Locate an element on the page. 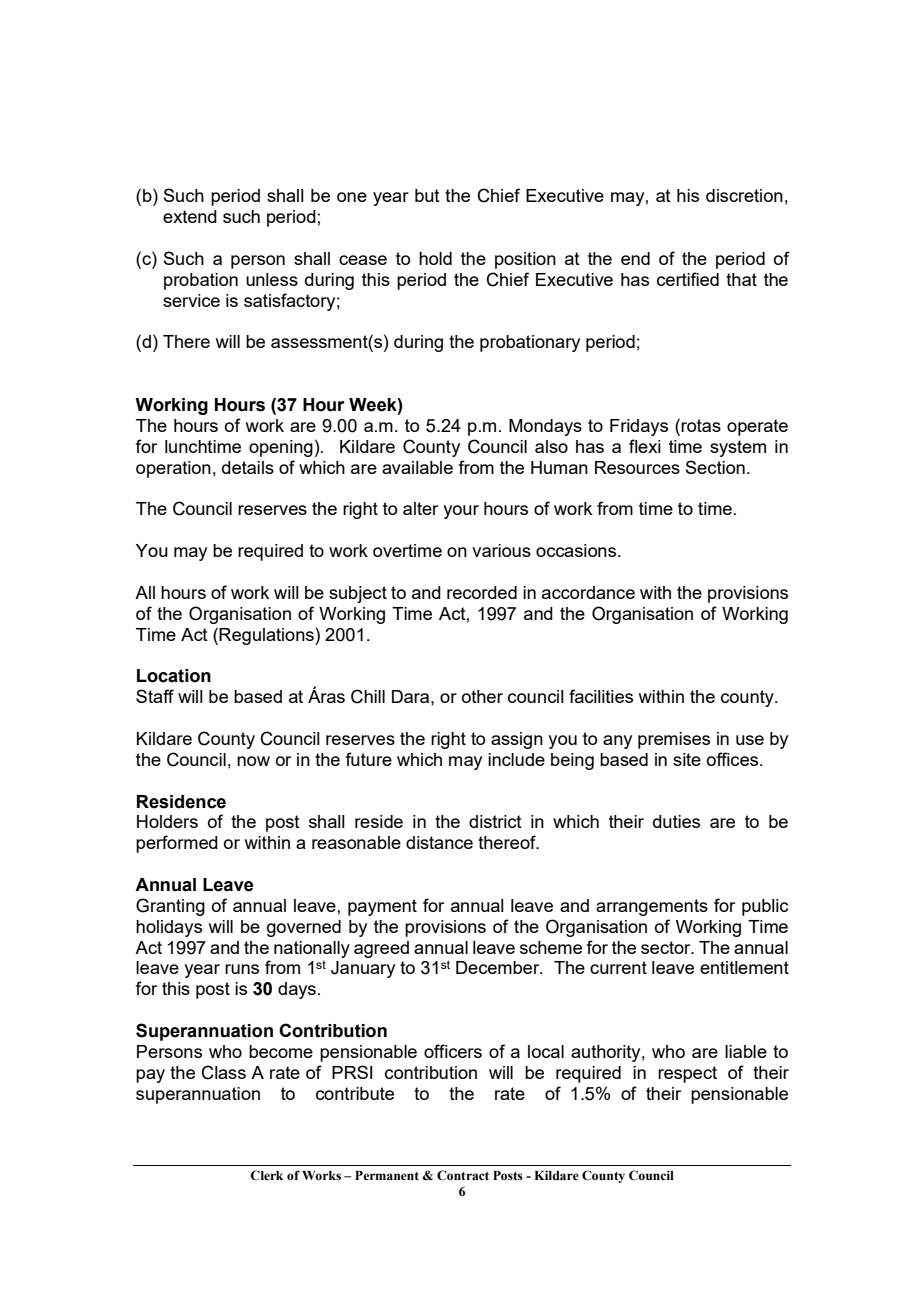 This document has height=1308, width=924. Section is located at coordinates (715, 467).
